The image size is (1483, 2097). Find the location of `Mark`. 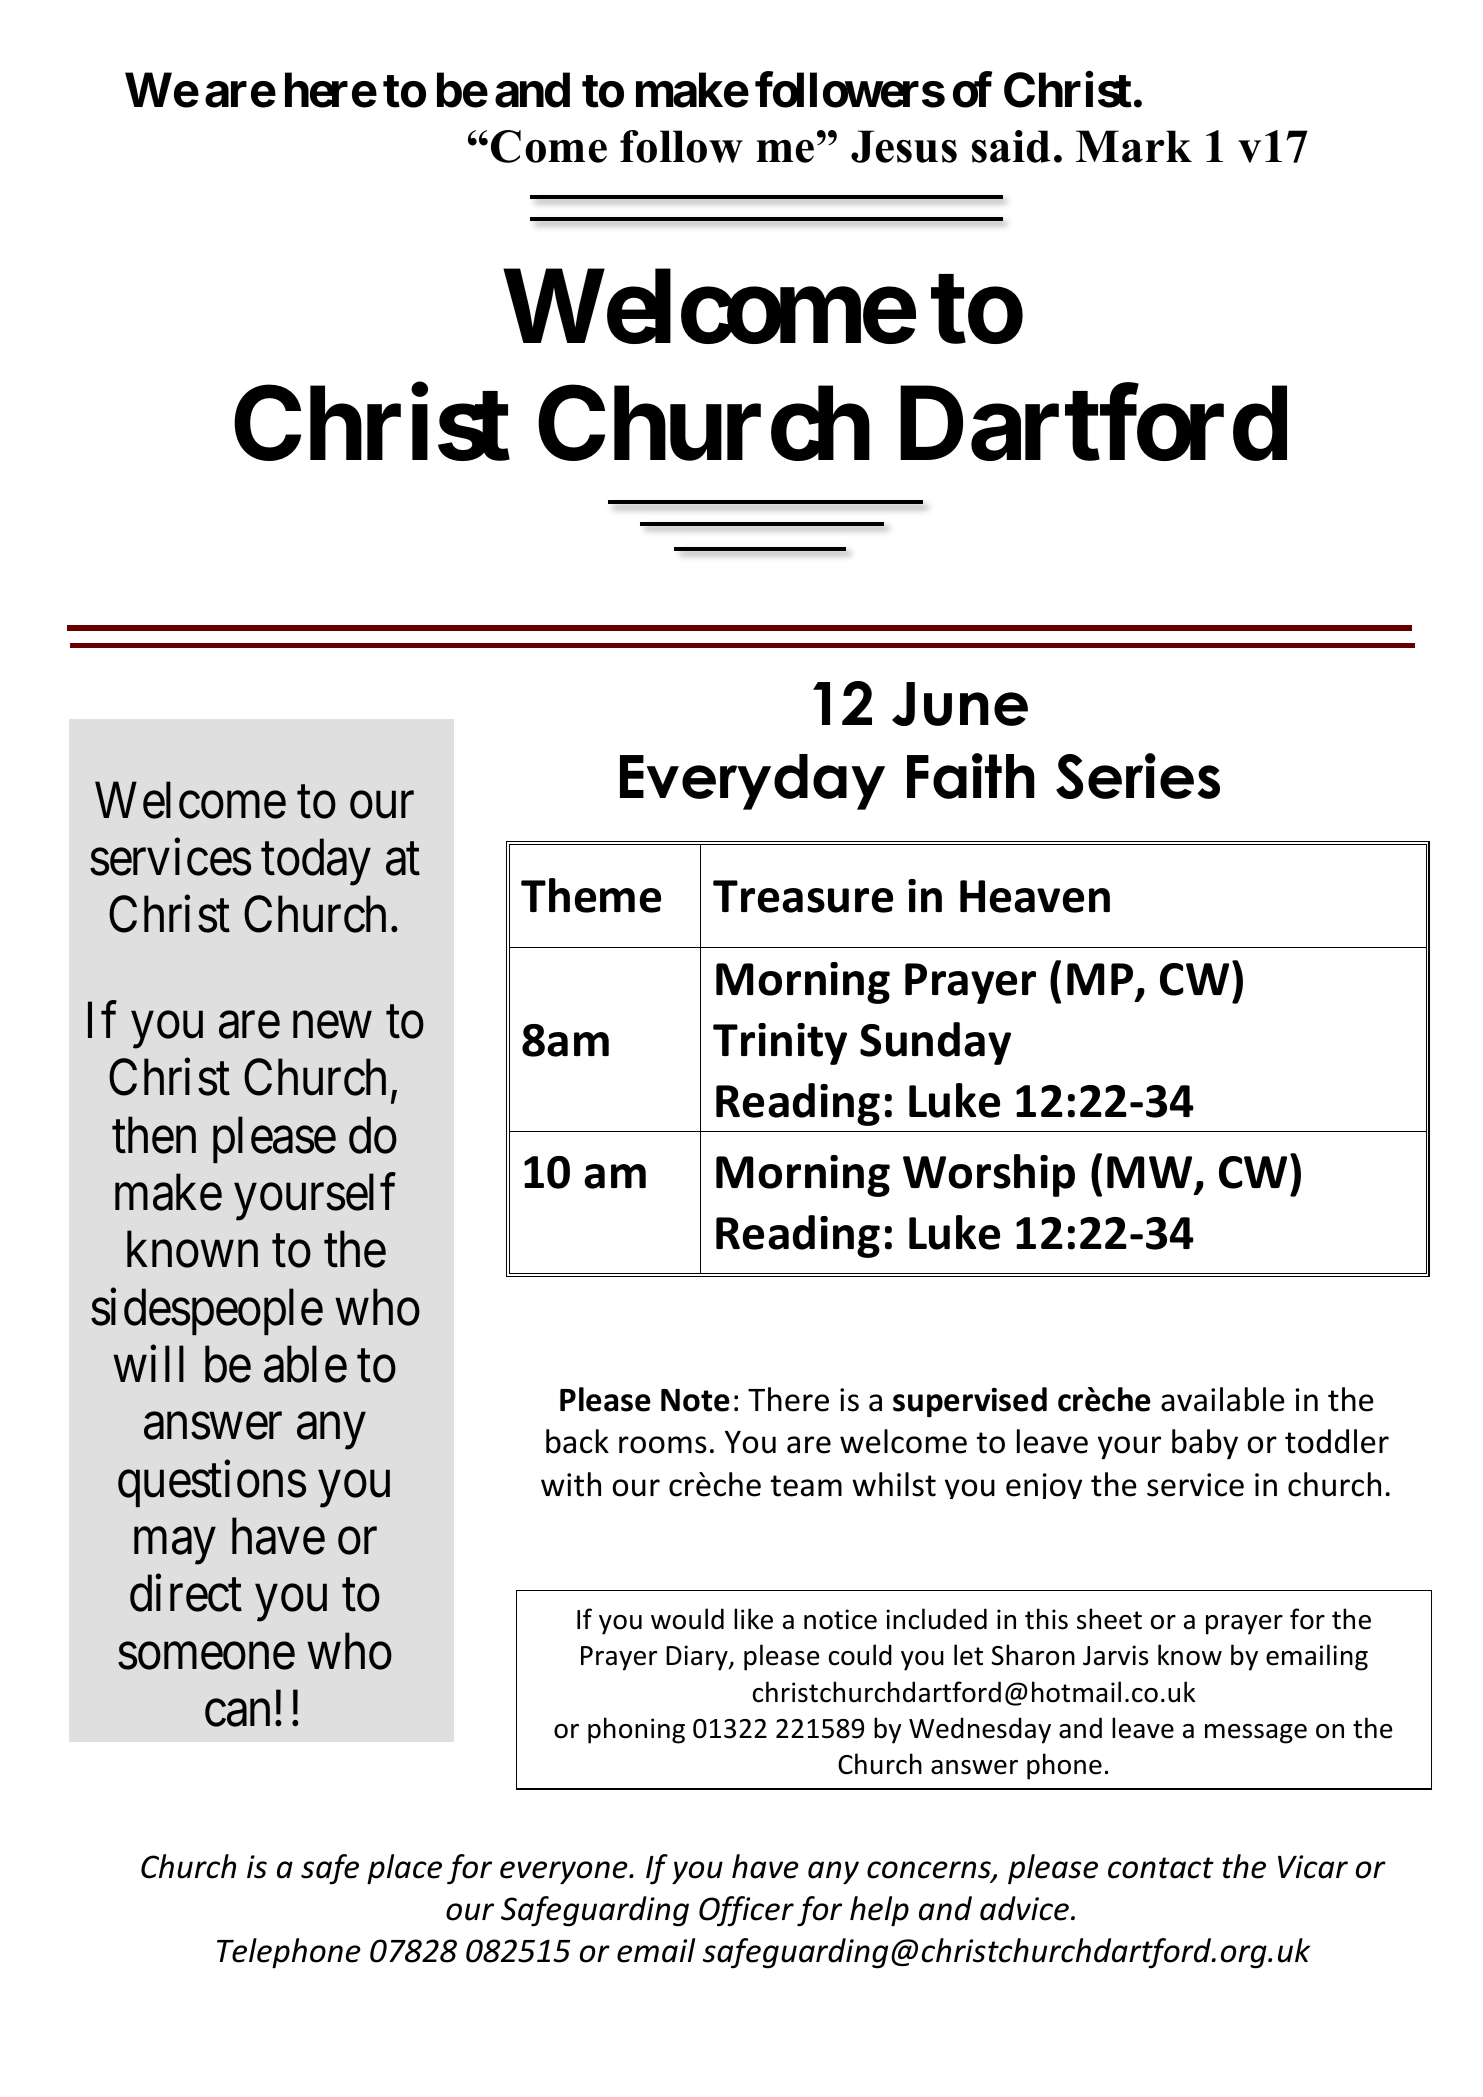

Mark is located at coordinates (1134, 146).
